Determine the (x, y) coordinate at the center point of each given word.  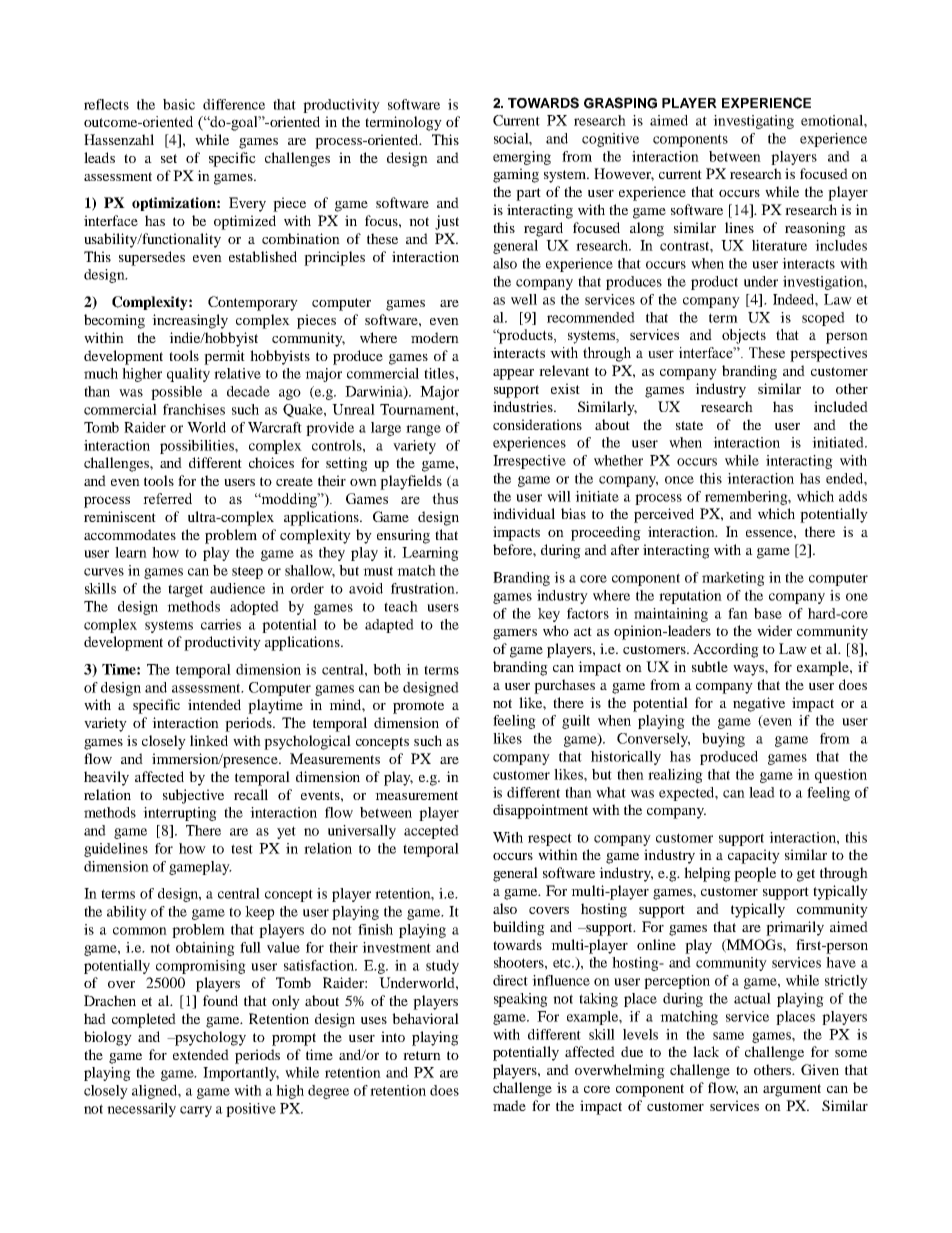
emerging (522, 158)
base (768, 613)
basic (179, 104)
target (185, 590)
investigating (753, 122)
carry (196, 1111)
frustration (424, 588)
